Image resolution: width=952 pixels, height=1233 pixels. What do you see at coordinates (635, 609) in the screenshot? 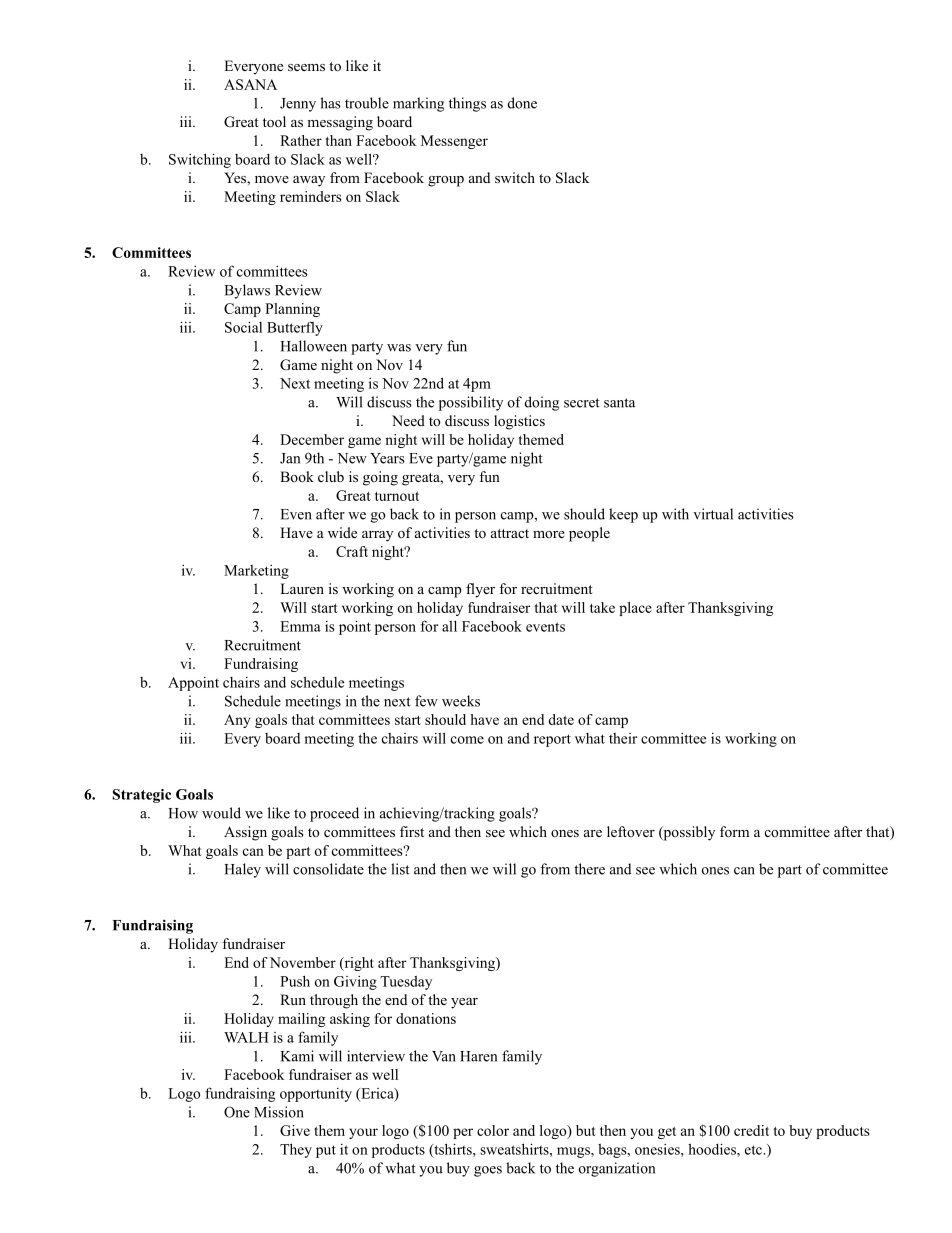
I see `place` at bounding box center [635, 609].
